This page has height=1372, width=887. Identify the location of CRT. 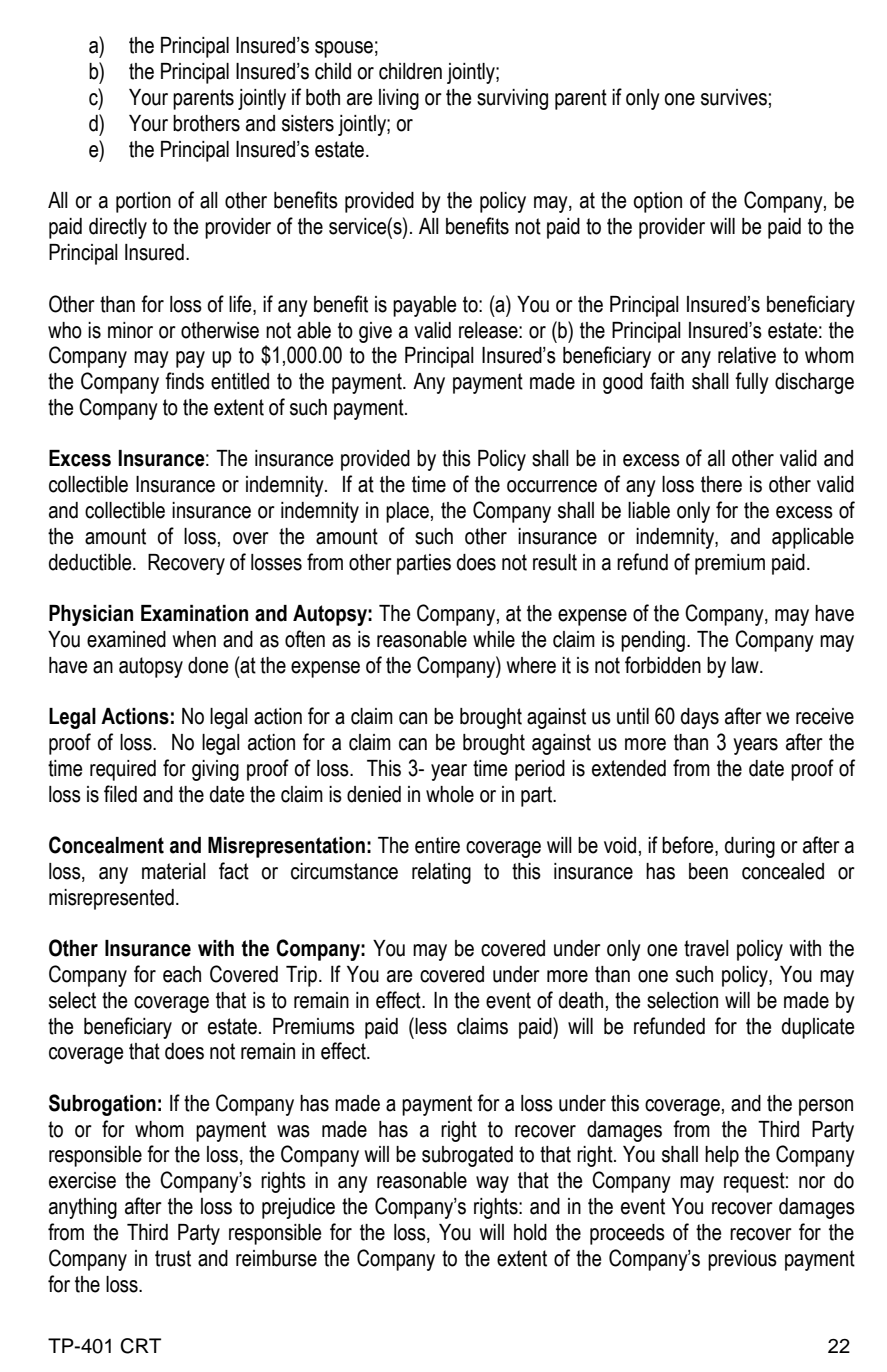
(140, 1346).
